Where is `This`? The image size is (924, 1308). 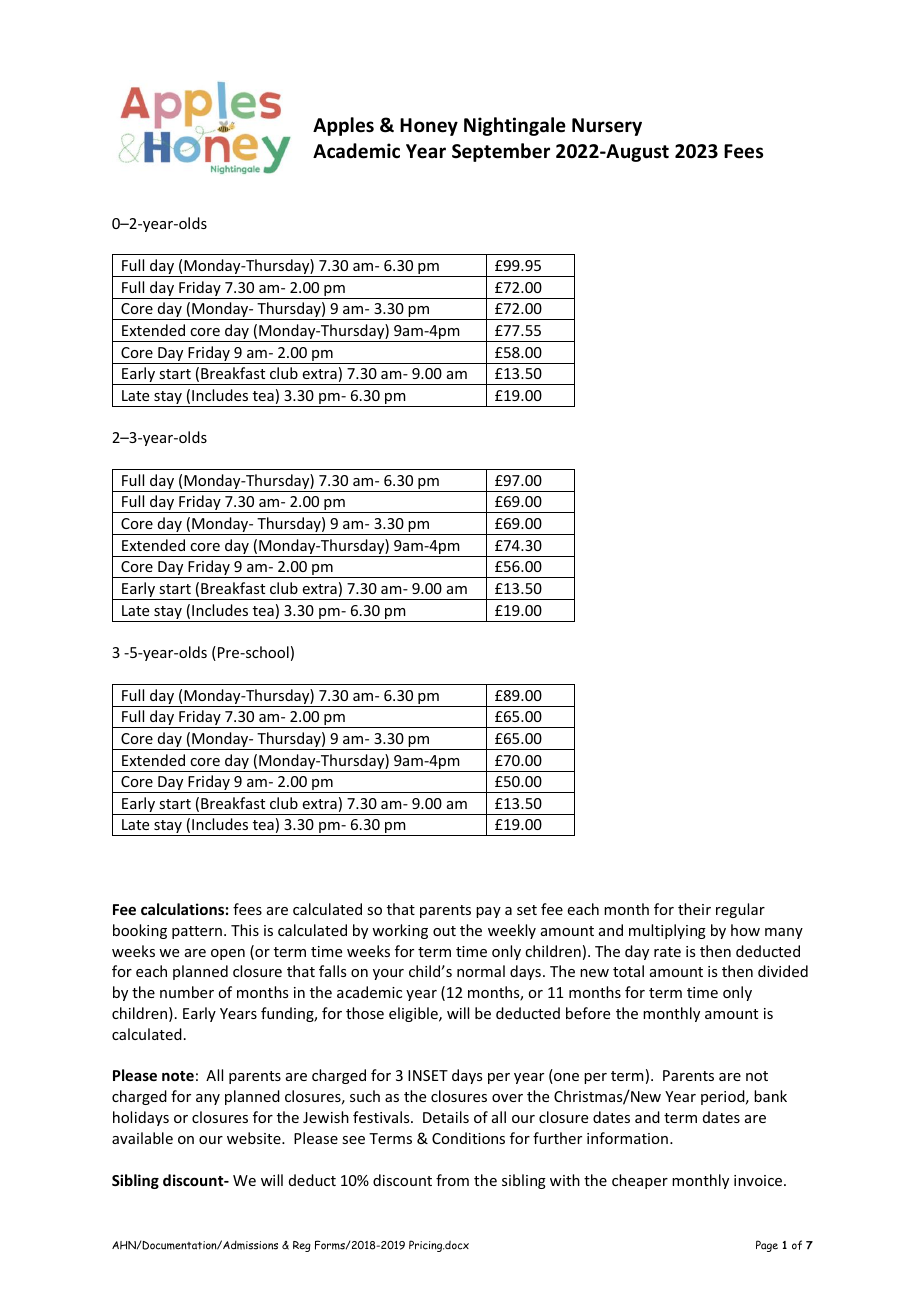 This is located at coordinates (245, 930).
